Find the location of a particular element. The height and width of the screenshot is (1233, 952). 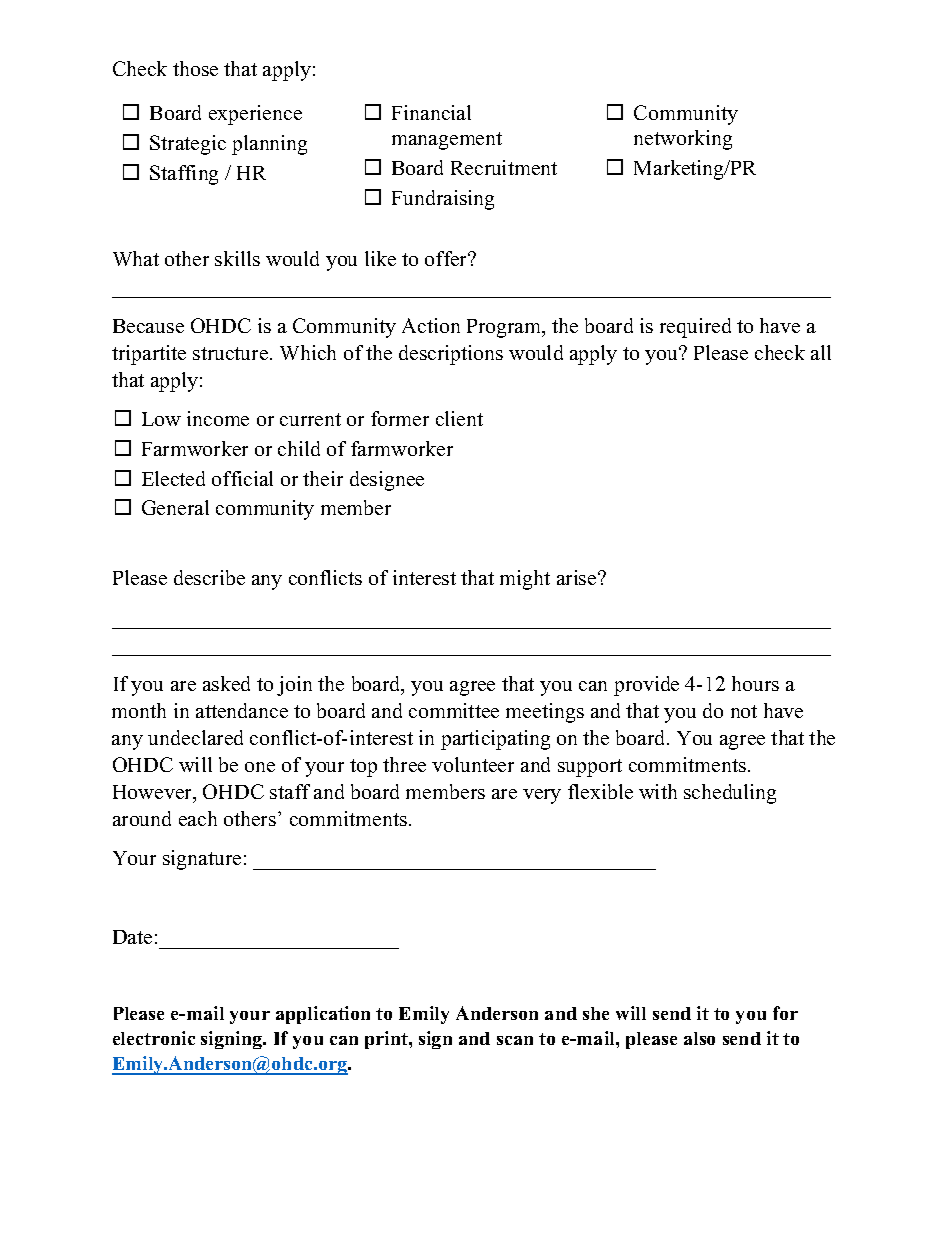

attendance is located at coordinates (242, 710).
